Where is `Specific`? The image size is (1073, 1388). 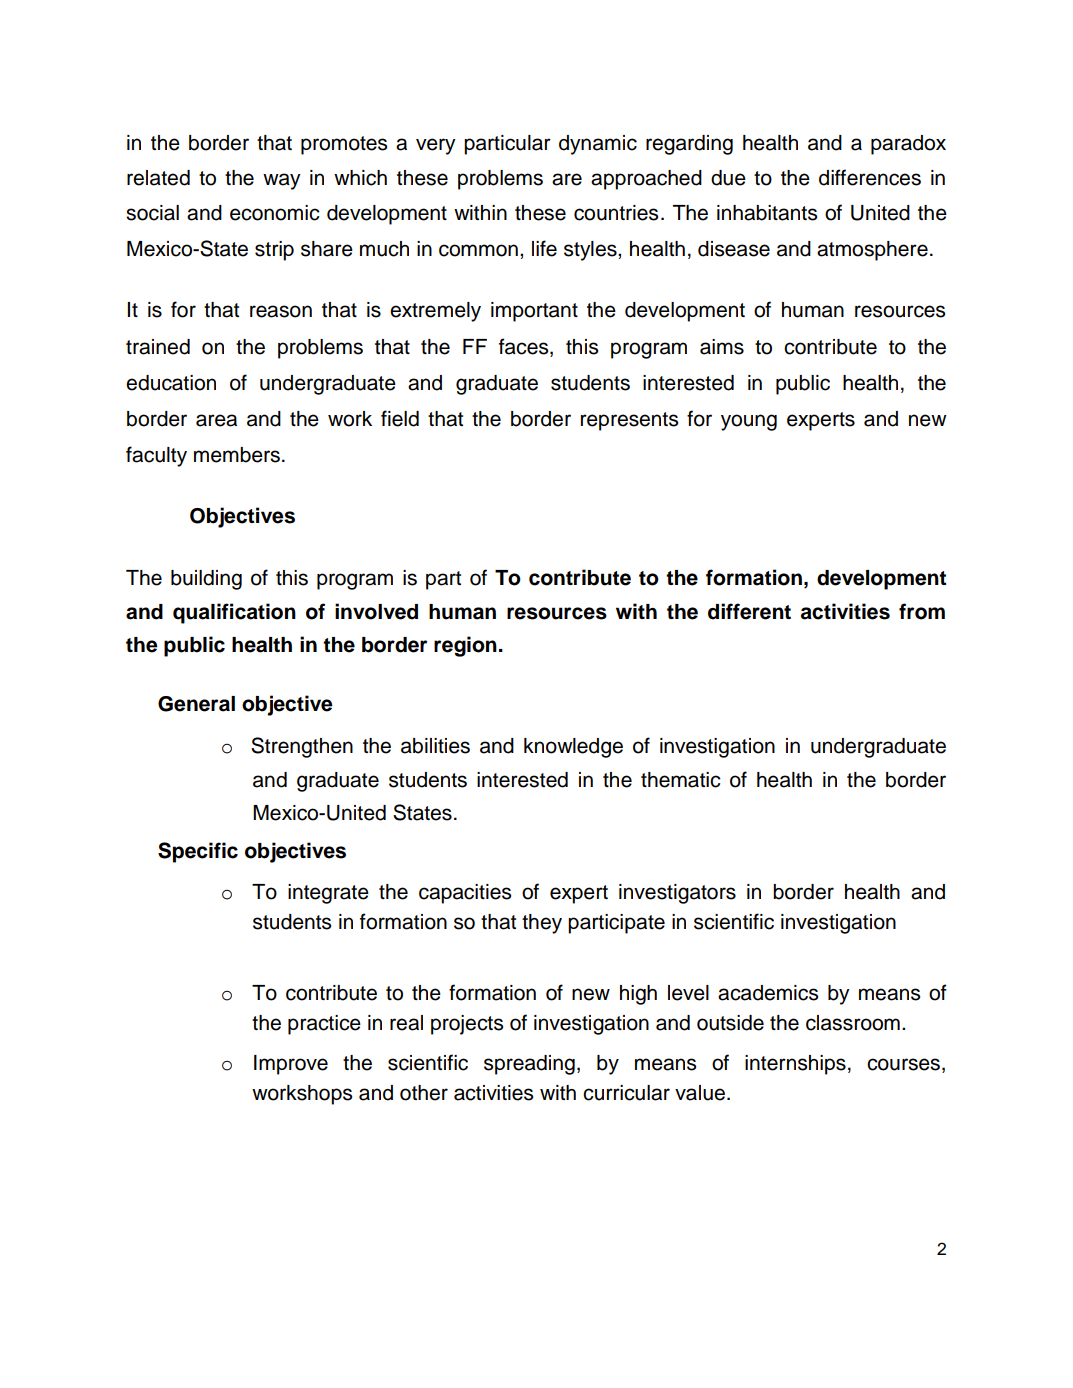
Specific is located at coordinates (198, 852).
